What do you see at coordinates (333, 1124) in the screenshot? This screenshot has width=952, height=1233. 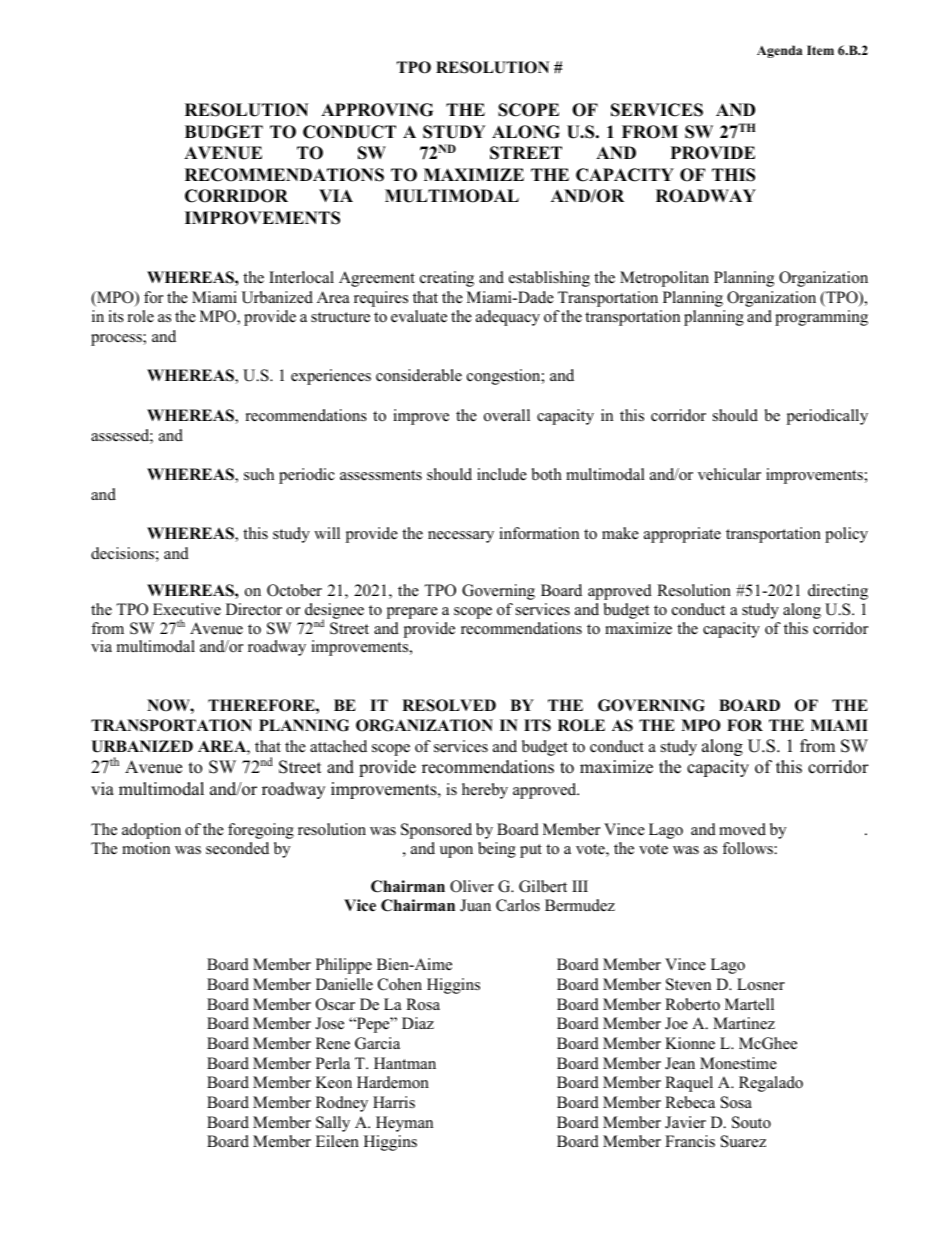 I see `Sally` at bounding box center [333, 1124].
